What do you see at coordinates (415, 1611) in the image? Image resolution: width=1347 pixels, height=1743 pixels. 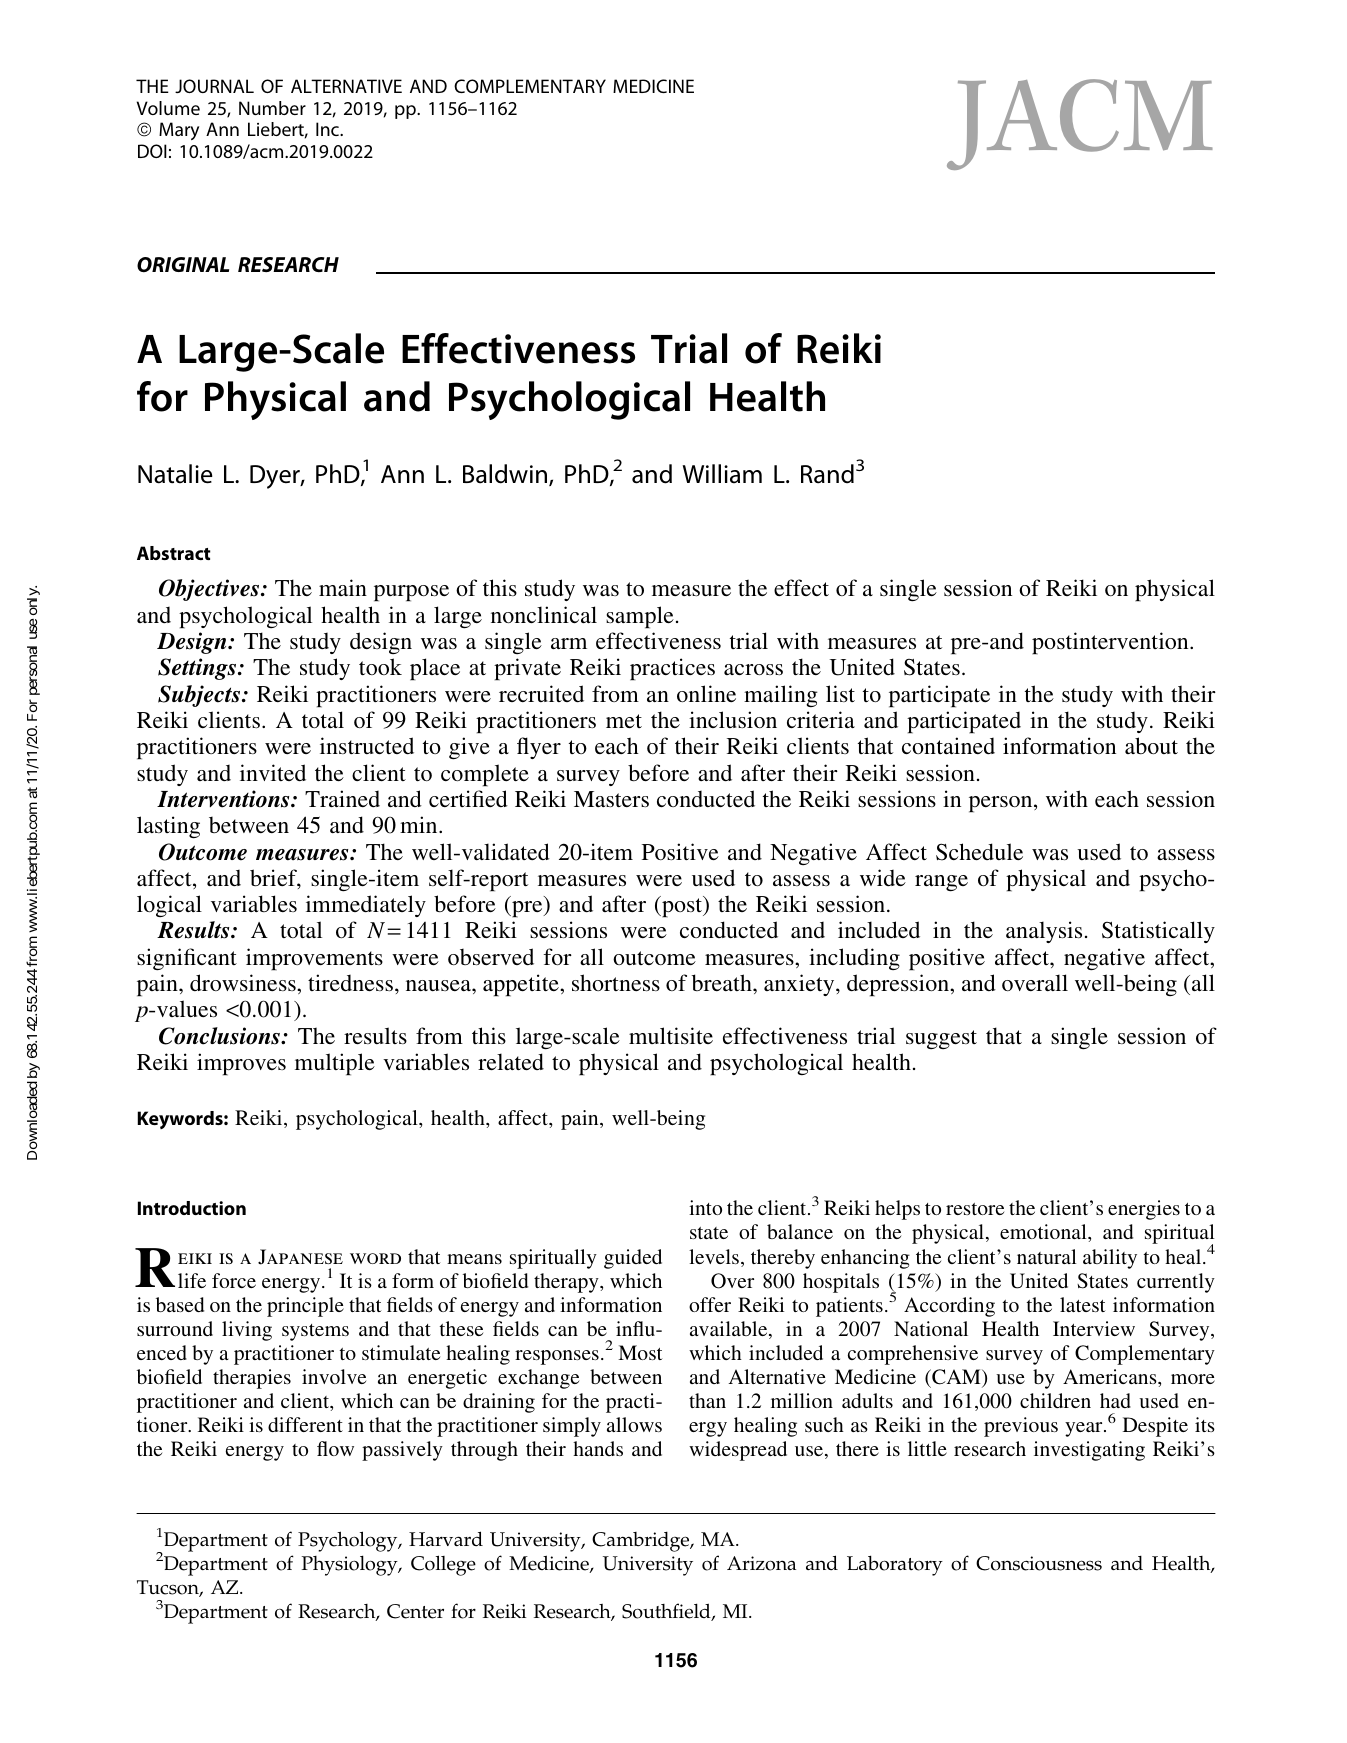 I see `Center` at bounding box center [415, 1611].
